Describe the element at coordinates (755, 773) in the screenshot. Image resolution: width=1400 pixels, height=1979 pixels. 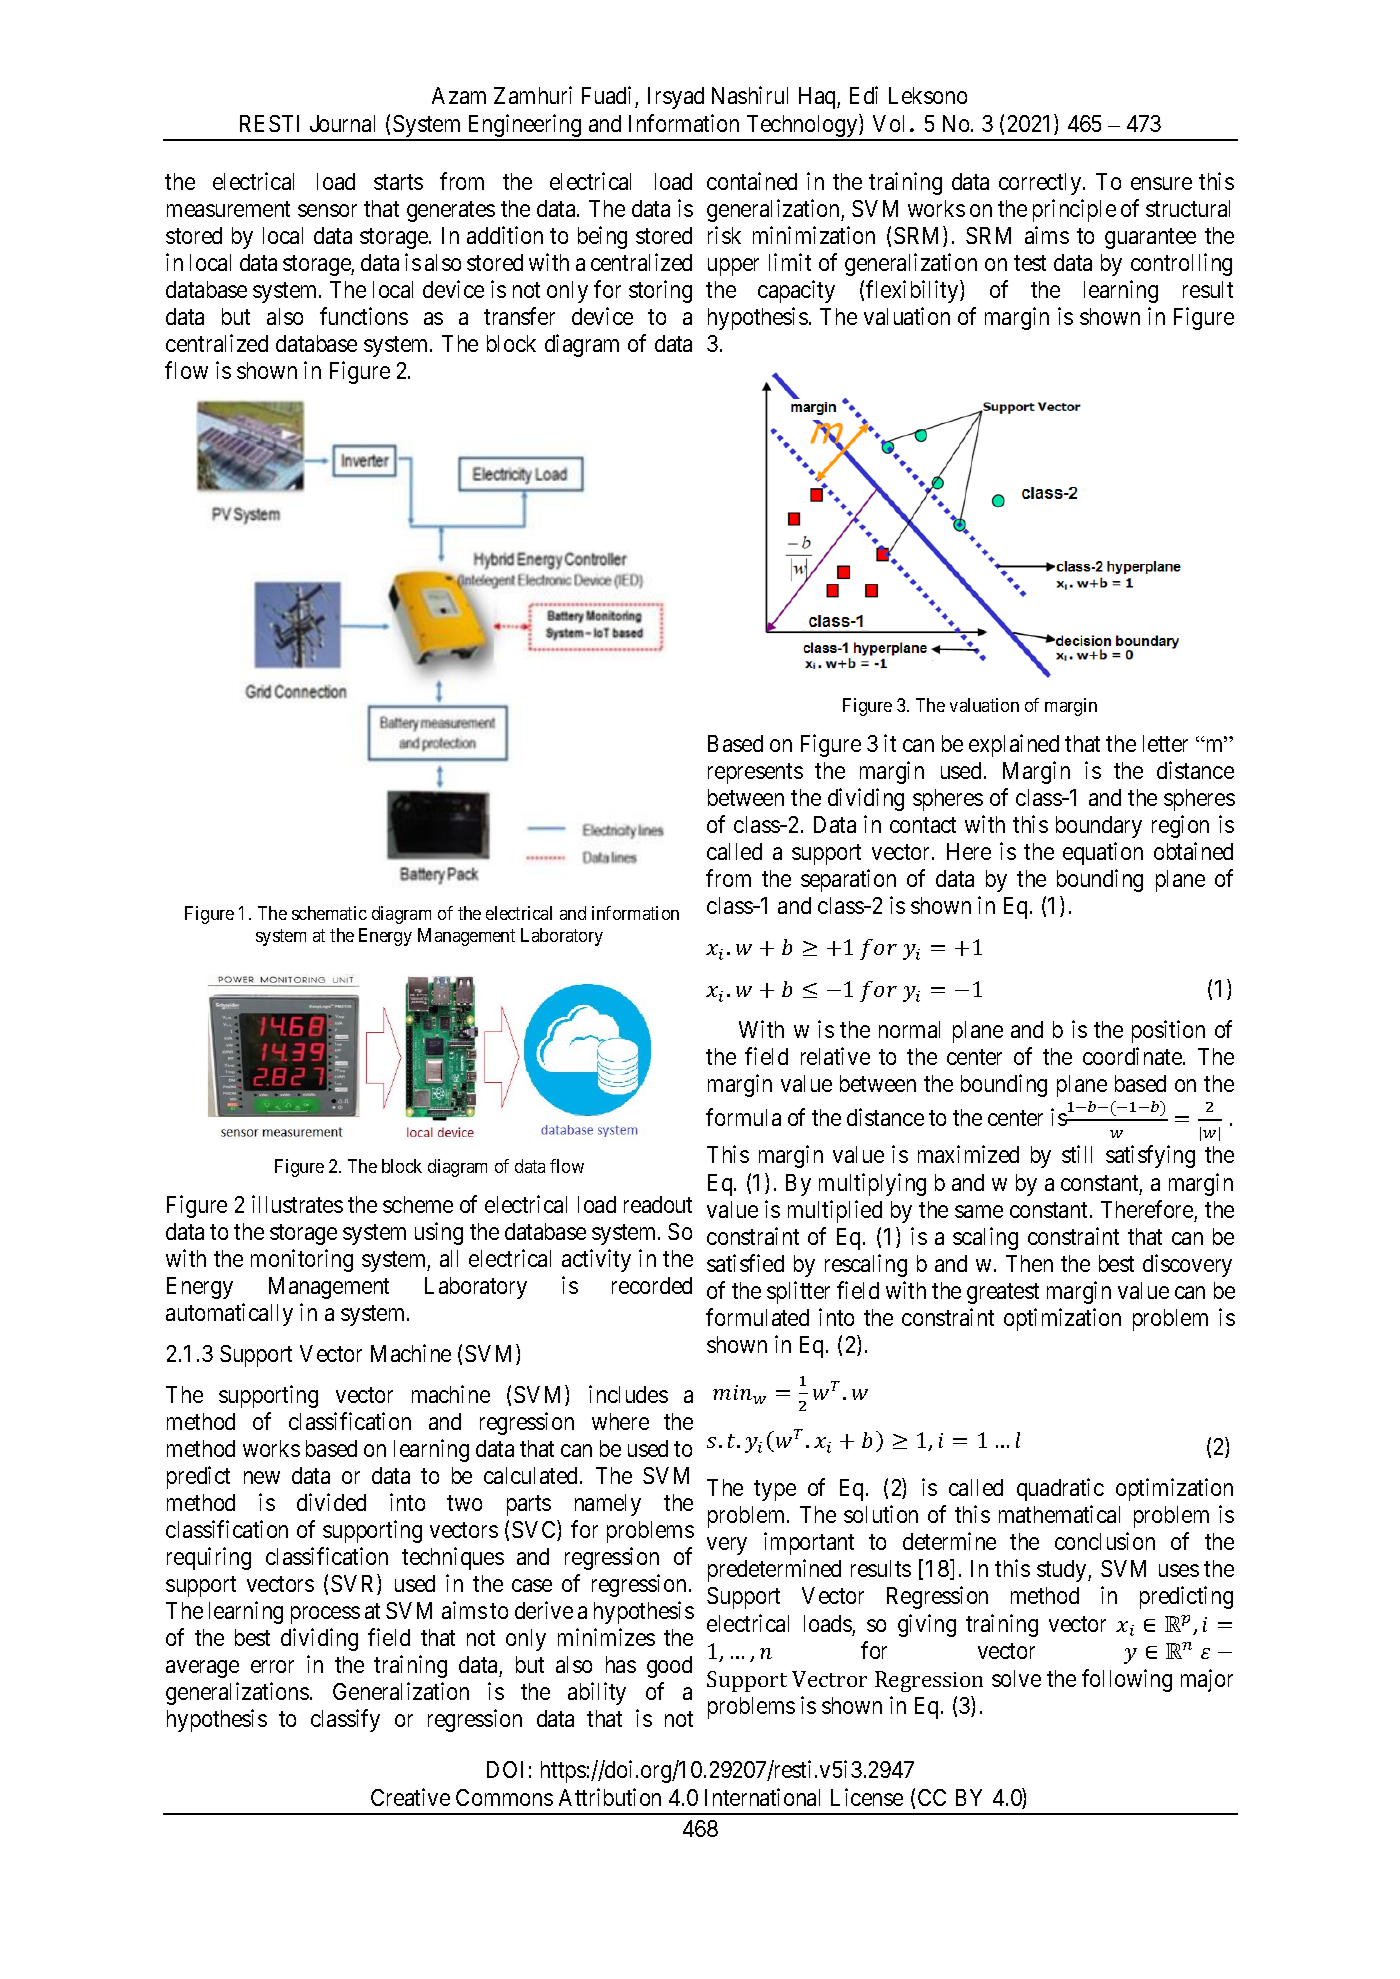
I see `represents` at that location.
